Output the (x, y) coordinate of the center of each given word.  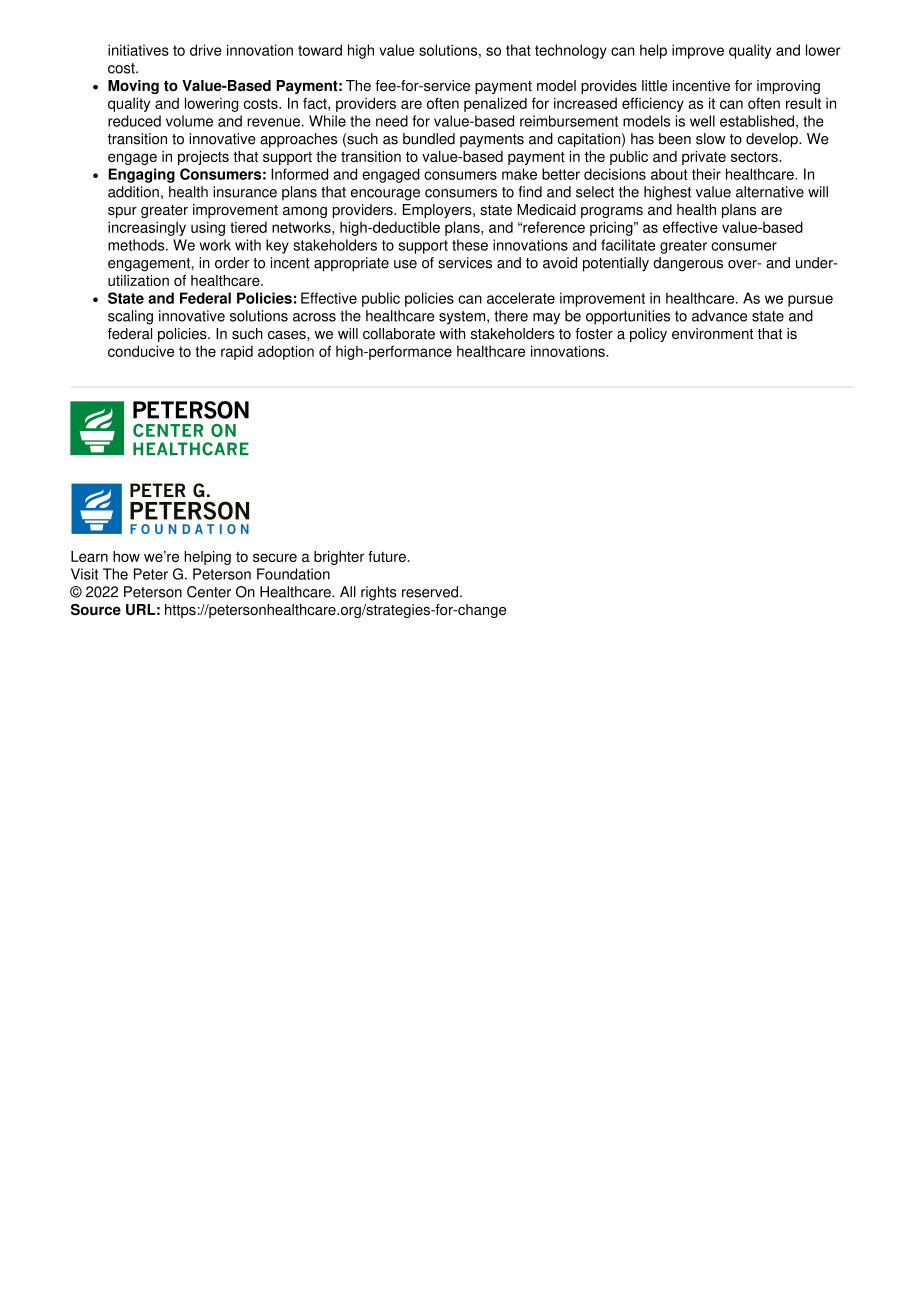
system (463, 318)
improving (788, 87)
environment (712, 334)
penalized (495, 104)
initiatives (138, 50)
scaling (130, 317)
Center (209, 592)
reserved (430, 592)
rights (378, 593)
